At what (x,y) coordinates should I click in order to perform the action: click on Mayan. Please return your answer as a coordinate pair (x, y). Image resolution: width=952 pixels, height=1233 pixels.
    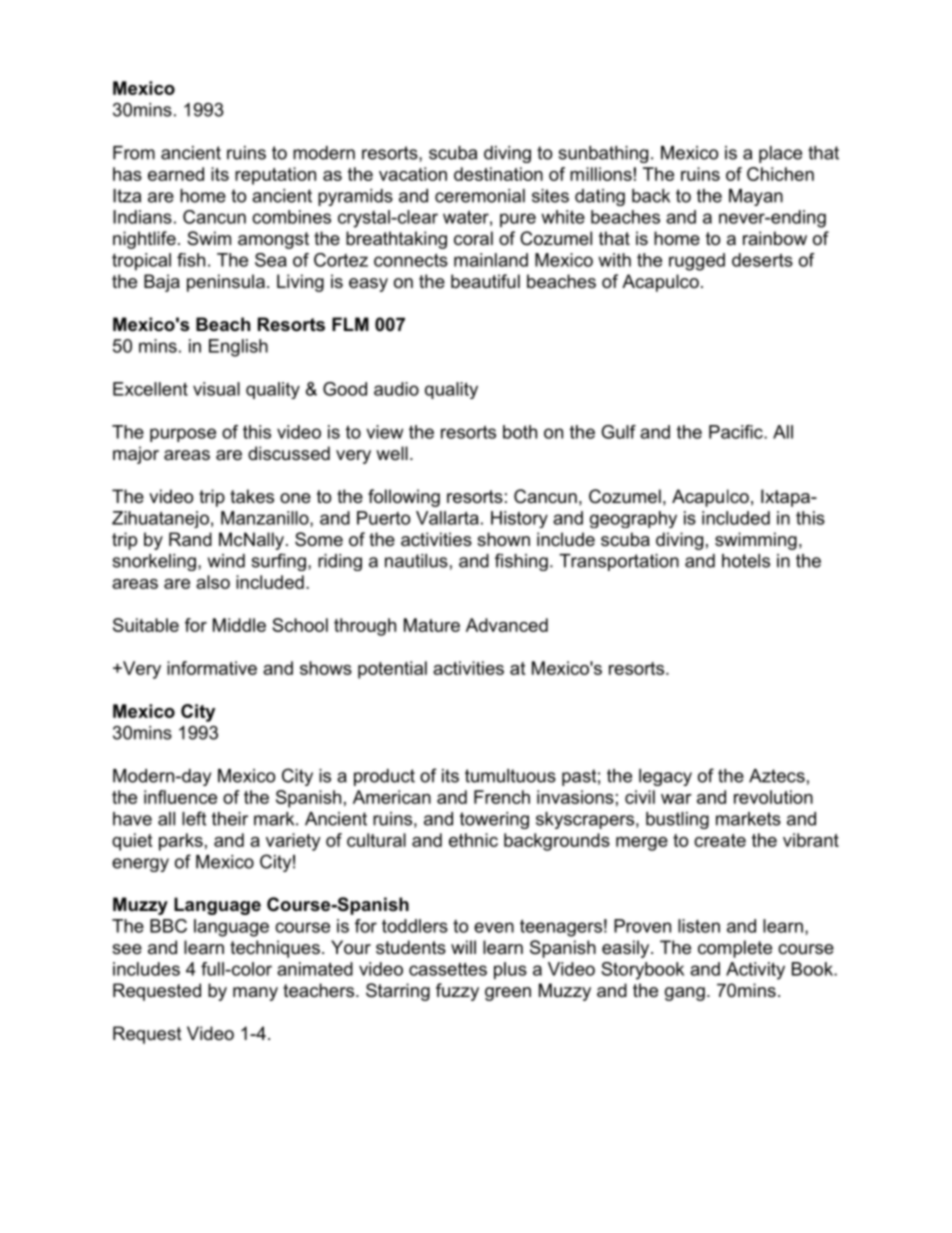
    Looking at the image, I should click on (756, 197).
